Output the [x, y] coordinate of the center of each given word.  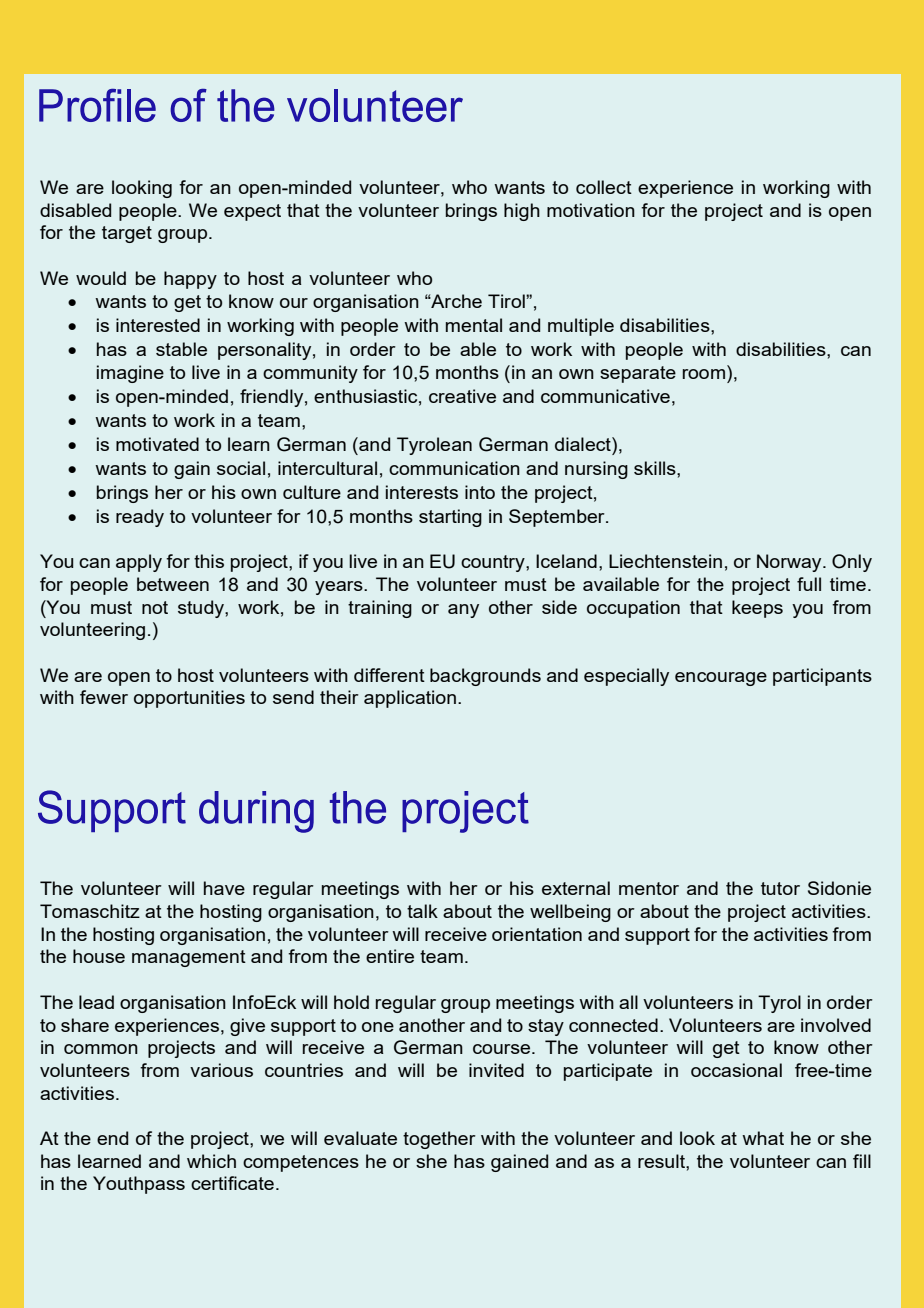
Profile [97, 105]
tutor [780, 888]
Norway [790, 563]
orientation [537, 934]
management [189, 958]
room [704, 374]
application [410, 699]
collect [604, 187]
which [211, 1161]
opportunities [189, 699]
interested [158, 325]
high [522, 212]
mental [474, 325]
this [209, 561]
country [494, 563]
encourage [721, 679]
